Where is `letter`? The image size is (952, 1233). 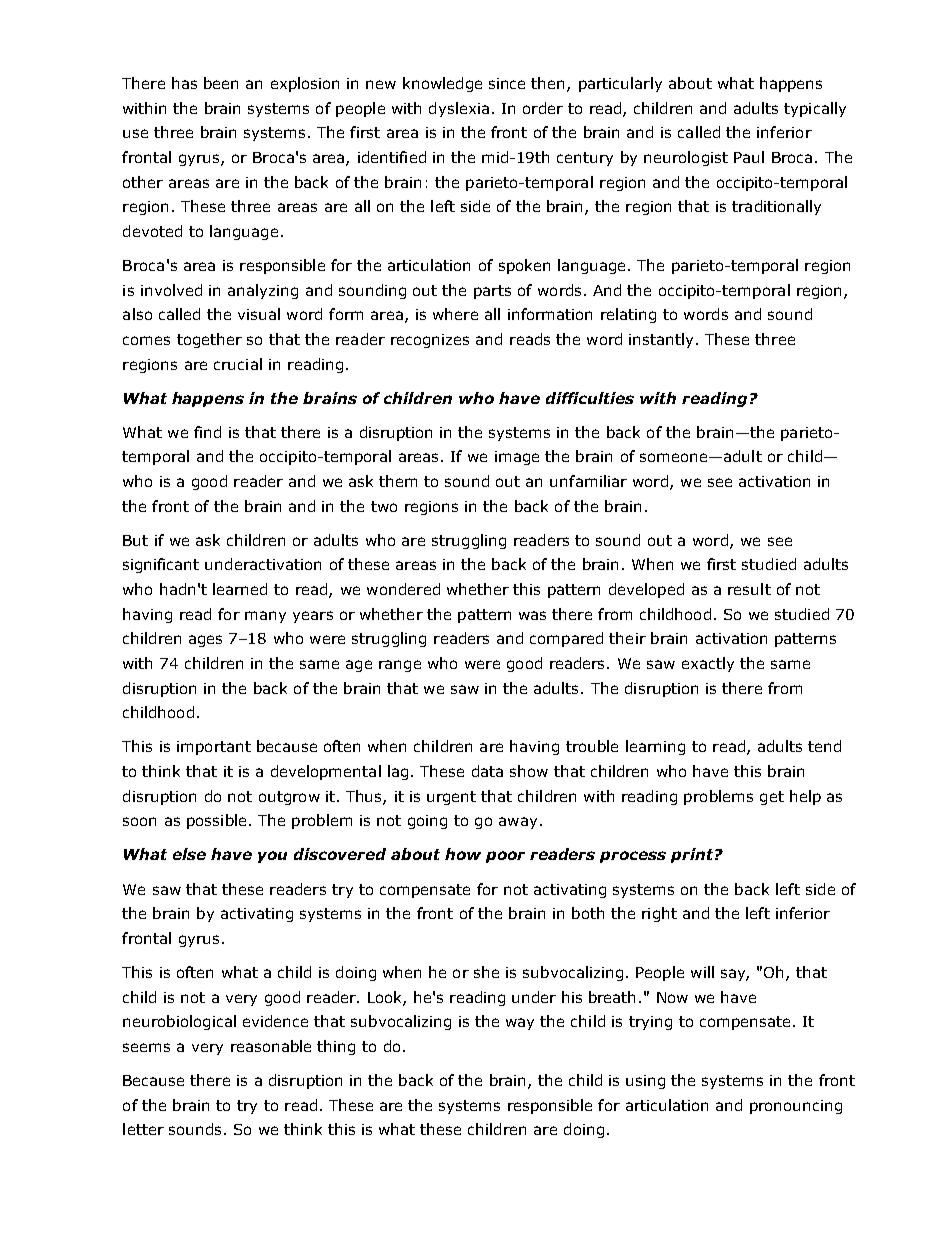 letter is located at coordinates (143, 1129).
